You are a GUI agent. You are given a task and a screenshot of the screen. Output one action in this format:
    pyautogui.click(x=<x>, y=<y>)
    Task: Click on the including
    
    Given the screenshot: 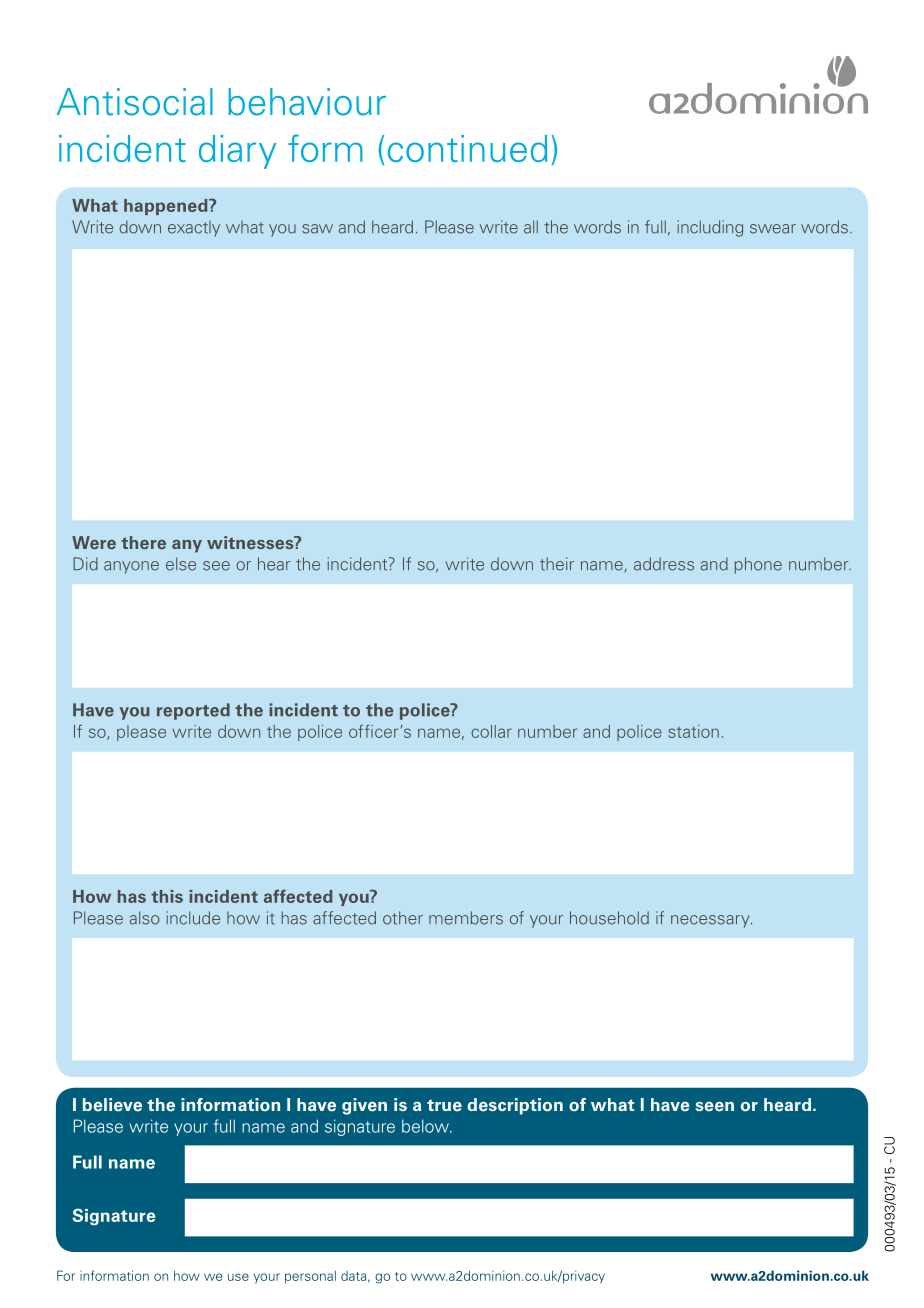 What is the action you would take?
    pyautogui.click(x=710, y=228)
